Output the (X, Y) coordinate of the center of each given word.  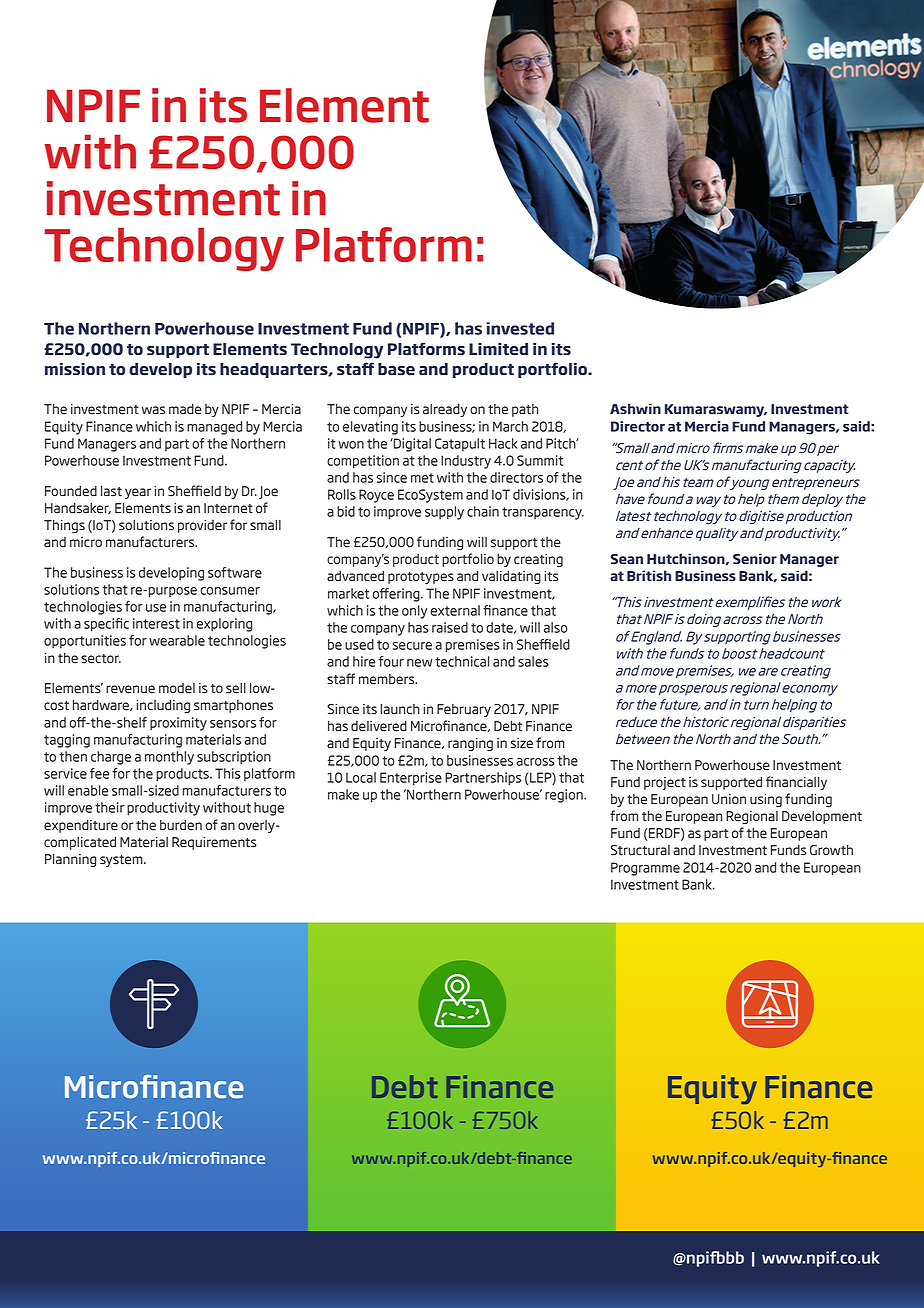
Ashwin (635, 408)
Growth (831, 850)
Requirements (214, 843)
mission (75, 369)
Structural (640, 850)
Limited (498, 349)
